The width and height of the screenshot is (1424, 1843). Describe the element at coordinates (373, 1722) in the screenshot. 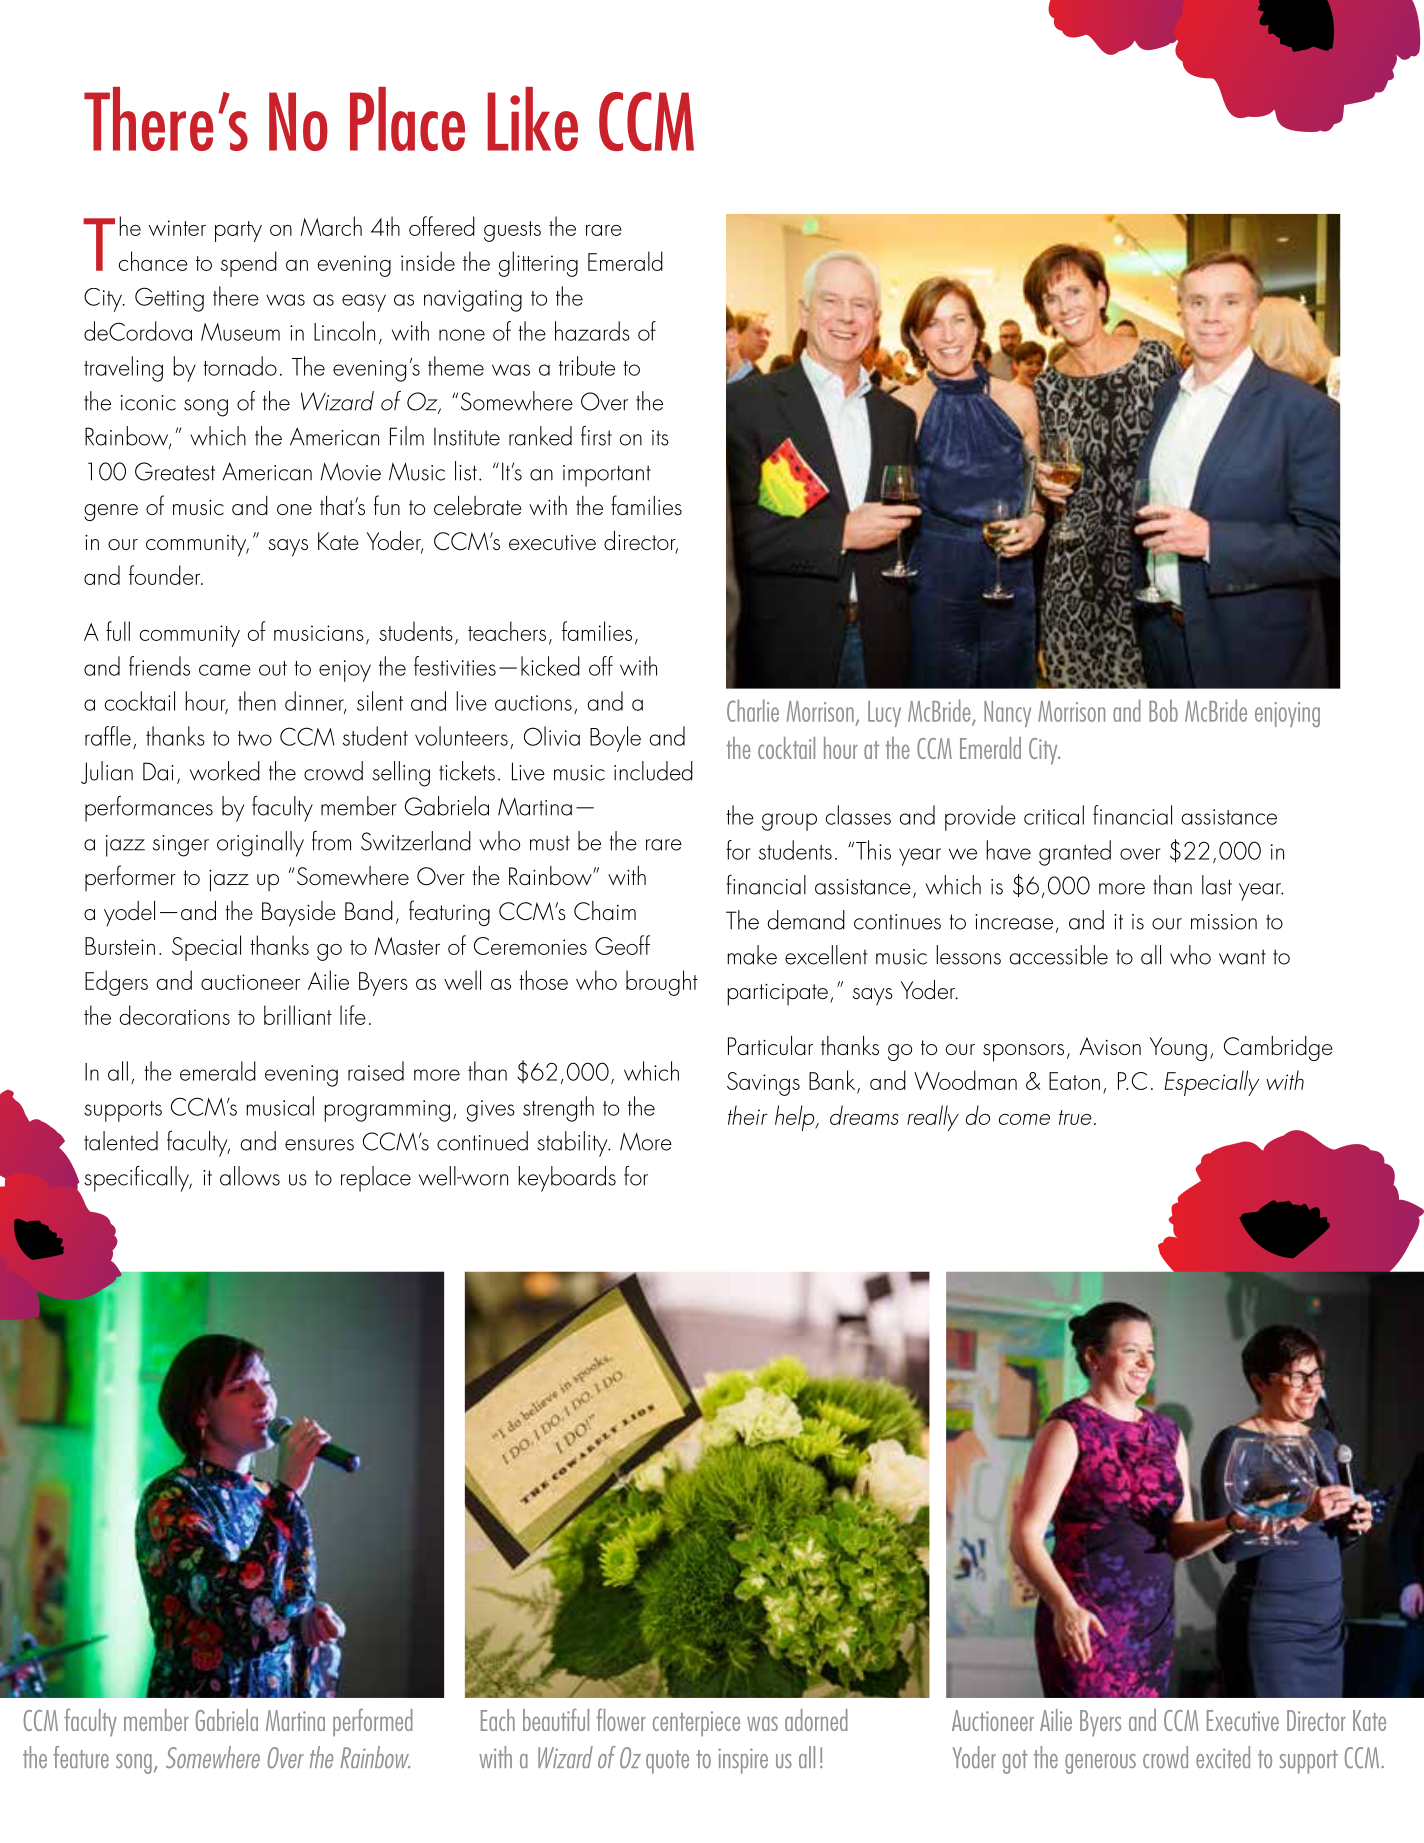

I see `performed` at that location.
